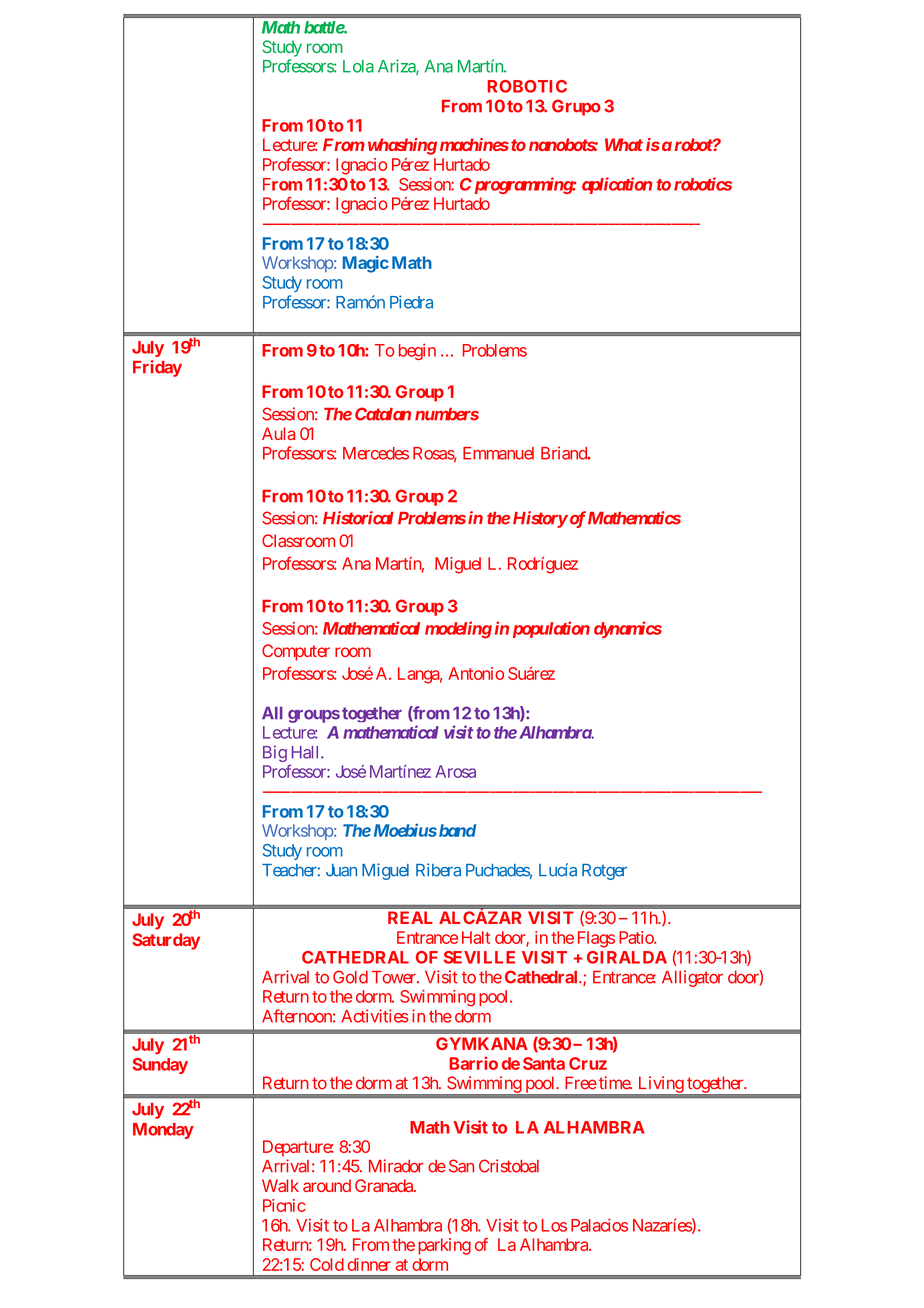 This screenshot has width=924, height=1308. What do you see at coordinates (280, 1185) in the screenshot?
I see `Walk` at bounding box center [280, 1185].
